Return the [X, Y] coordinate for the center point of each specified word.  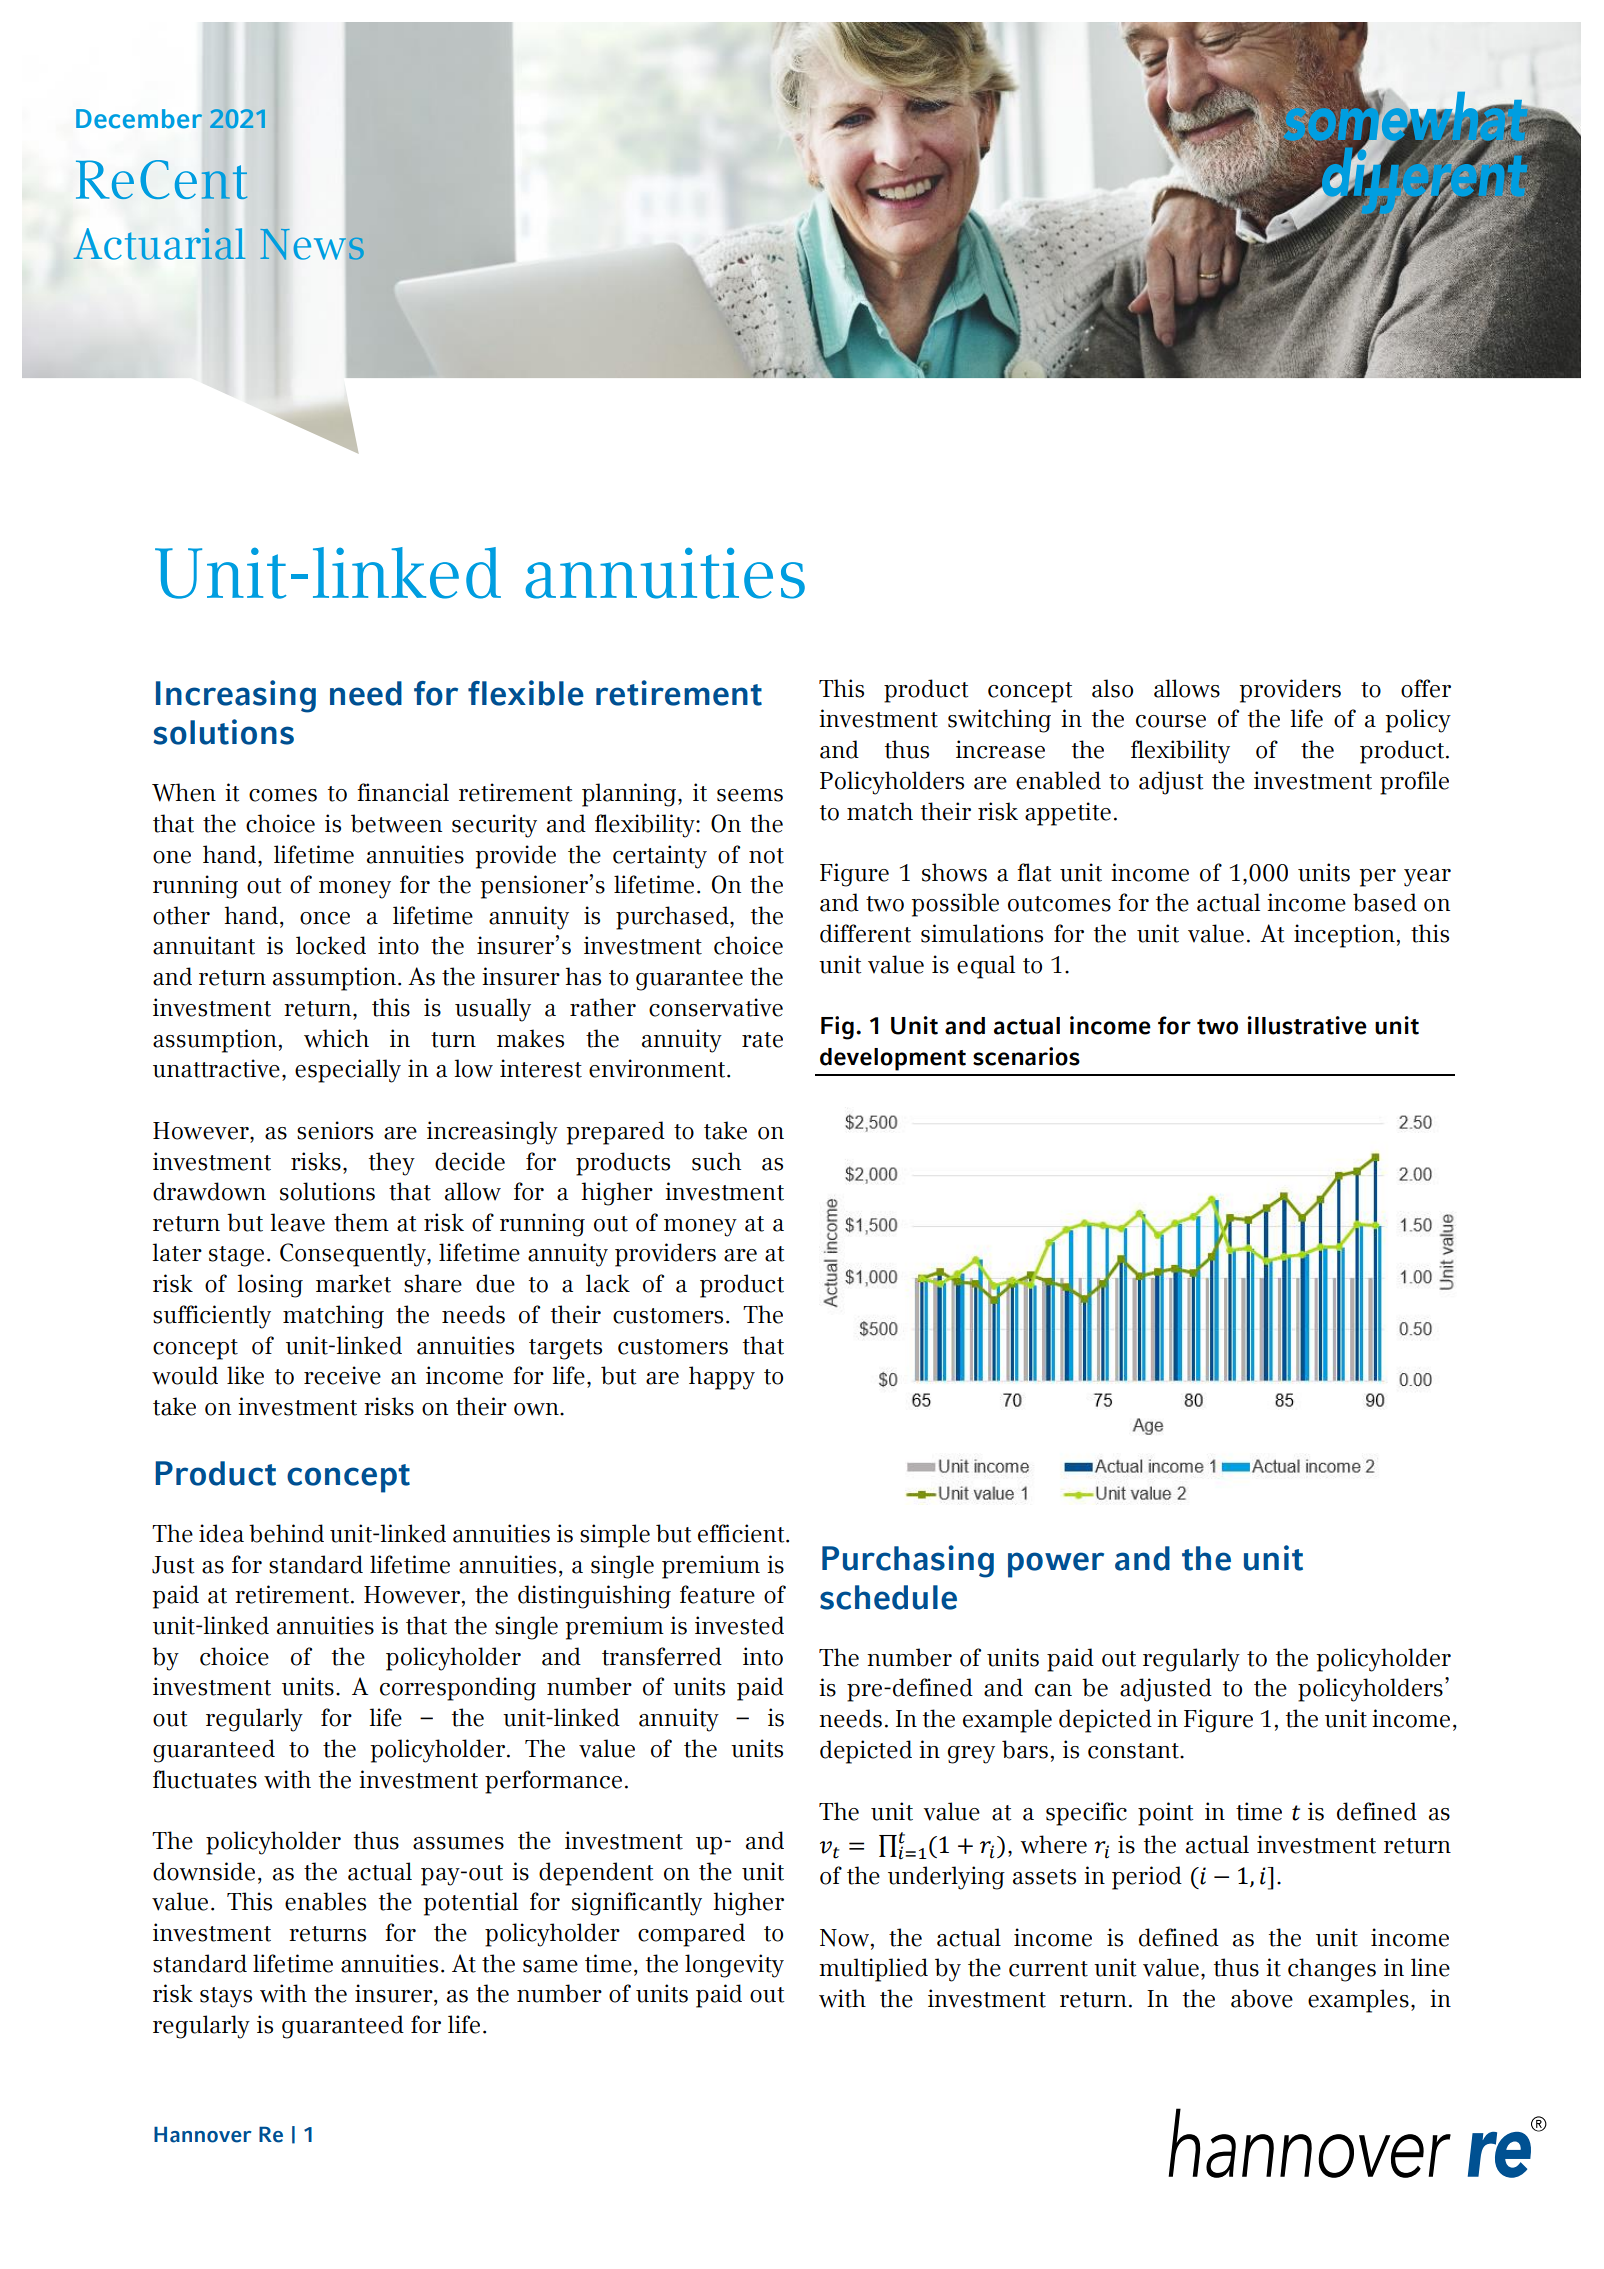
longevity [734, 1966]
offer [1426, 688]
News [312, 244]
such [716, 1161]
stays [226, 1997]
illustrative [1307, 1025]
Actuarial [159, 244]
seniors [335, 1130]
